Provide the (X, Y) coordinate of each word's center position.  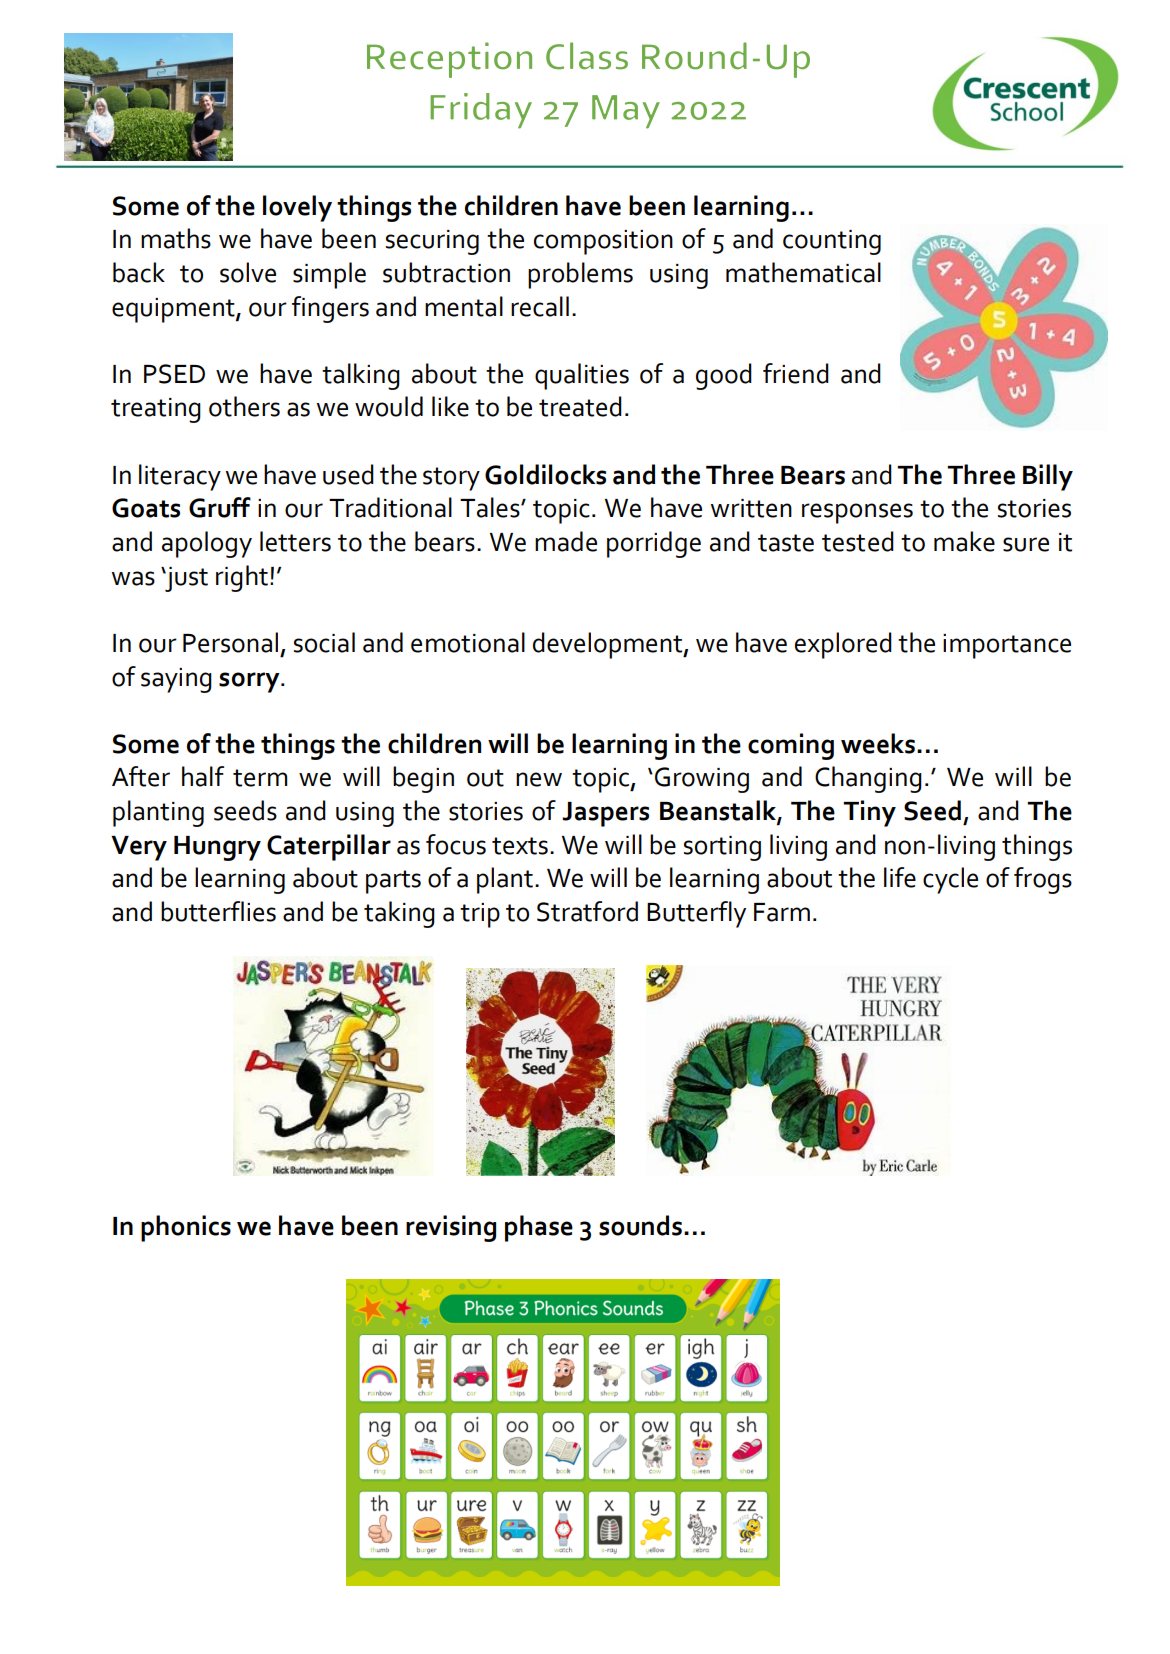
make (964, 541)
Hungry (217, 848)
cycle (950, 880)
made (566, 541)
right (242, 578)
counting (832, 242)
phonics (186, 1228)
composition (603, 242)
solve (248, 272)
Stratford (587, 911)
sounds (640, 1225)
